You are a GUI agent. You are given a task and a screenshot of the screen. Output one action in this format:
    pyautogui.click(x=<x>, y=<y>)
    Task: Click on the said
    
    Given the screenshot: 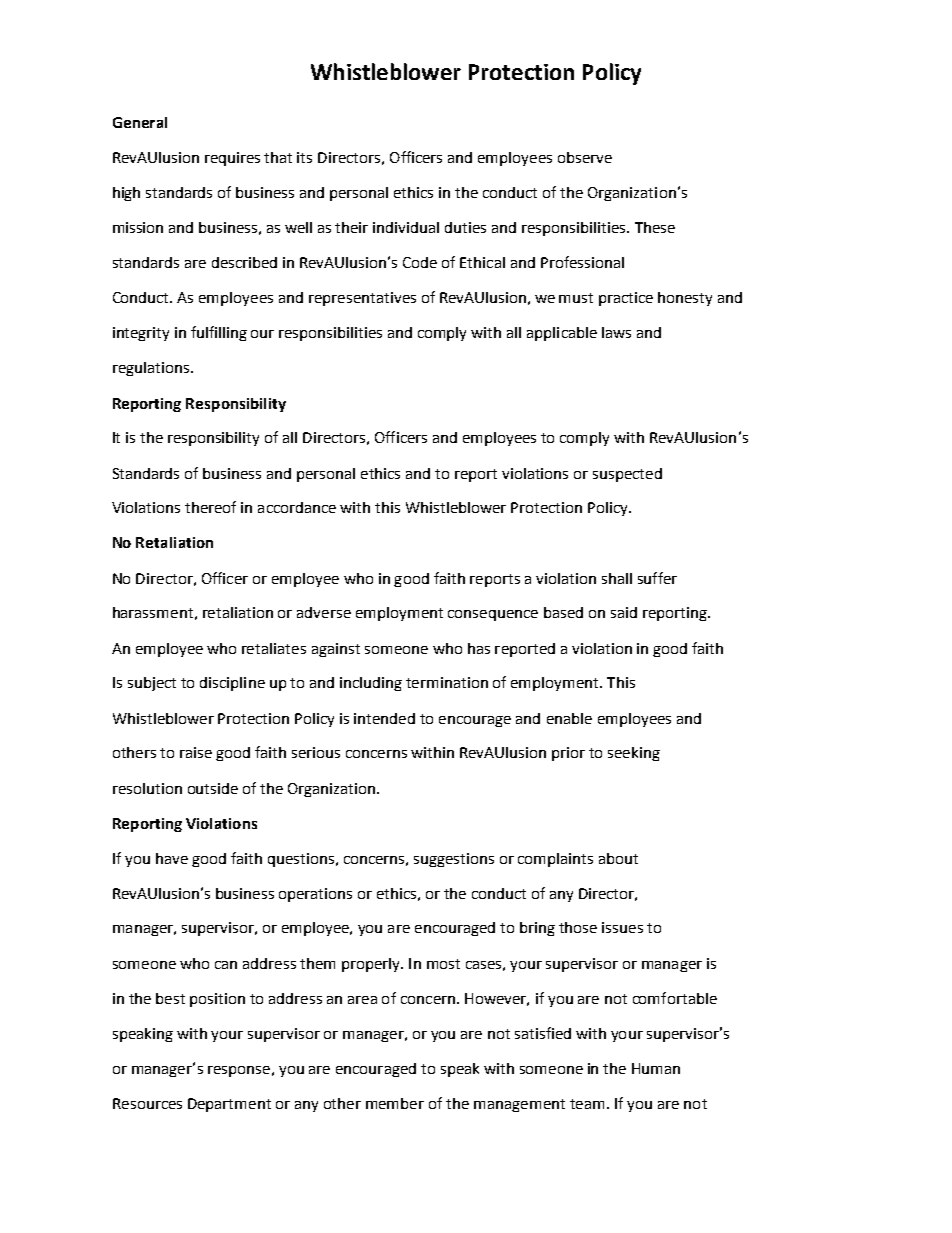 What is the action you would take?
    pyautogui.click(x=624, y=612)
